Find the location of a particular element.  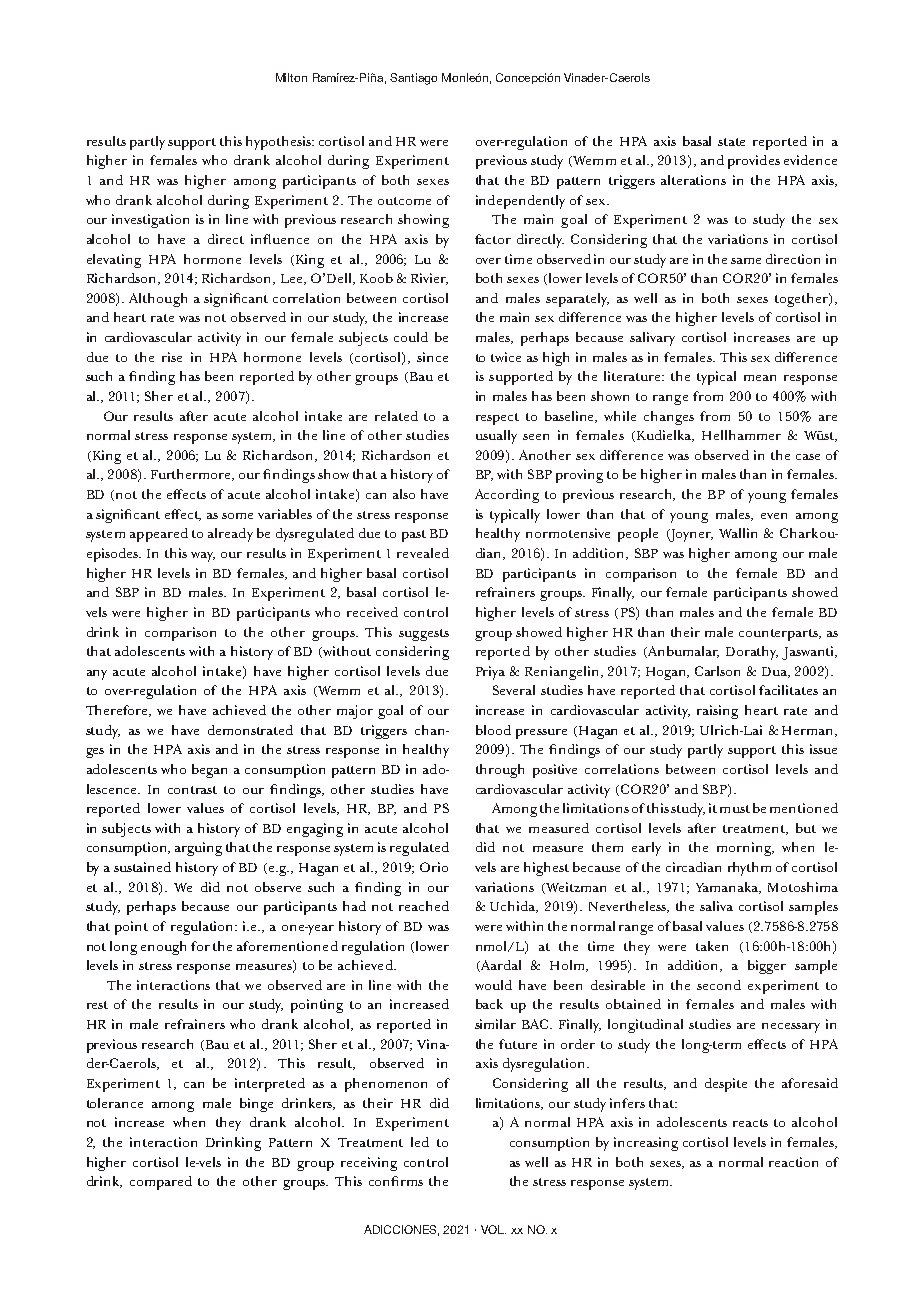

state is located at coordinates (731, 142).
